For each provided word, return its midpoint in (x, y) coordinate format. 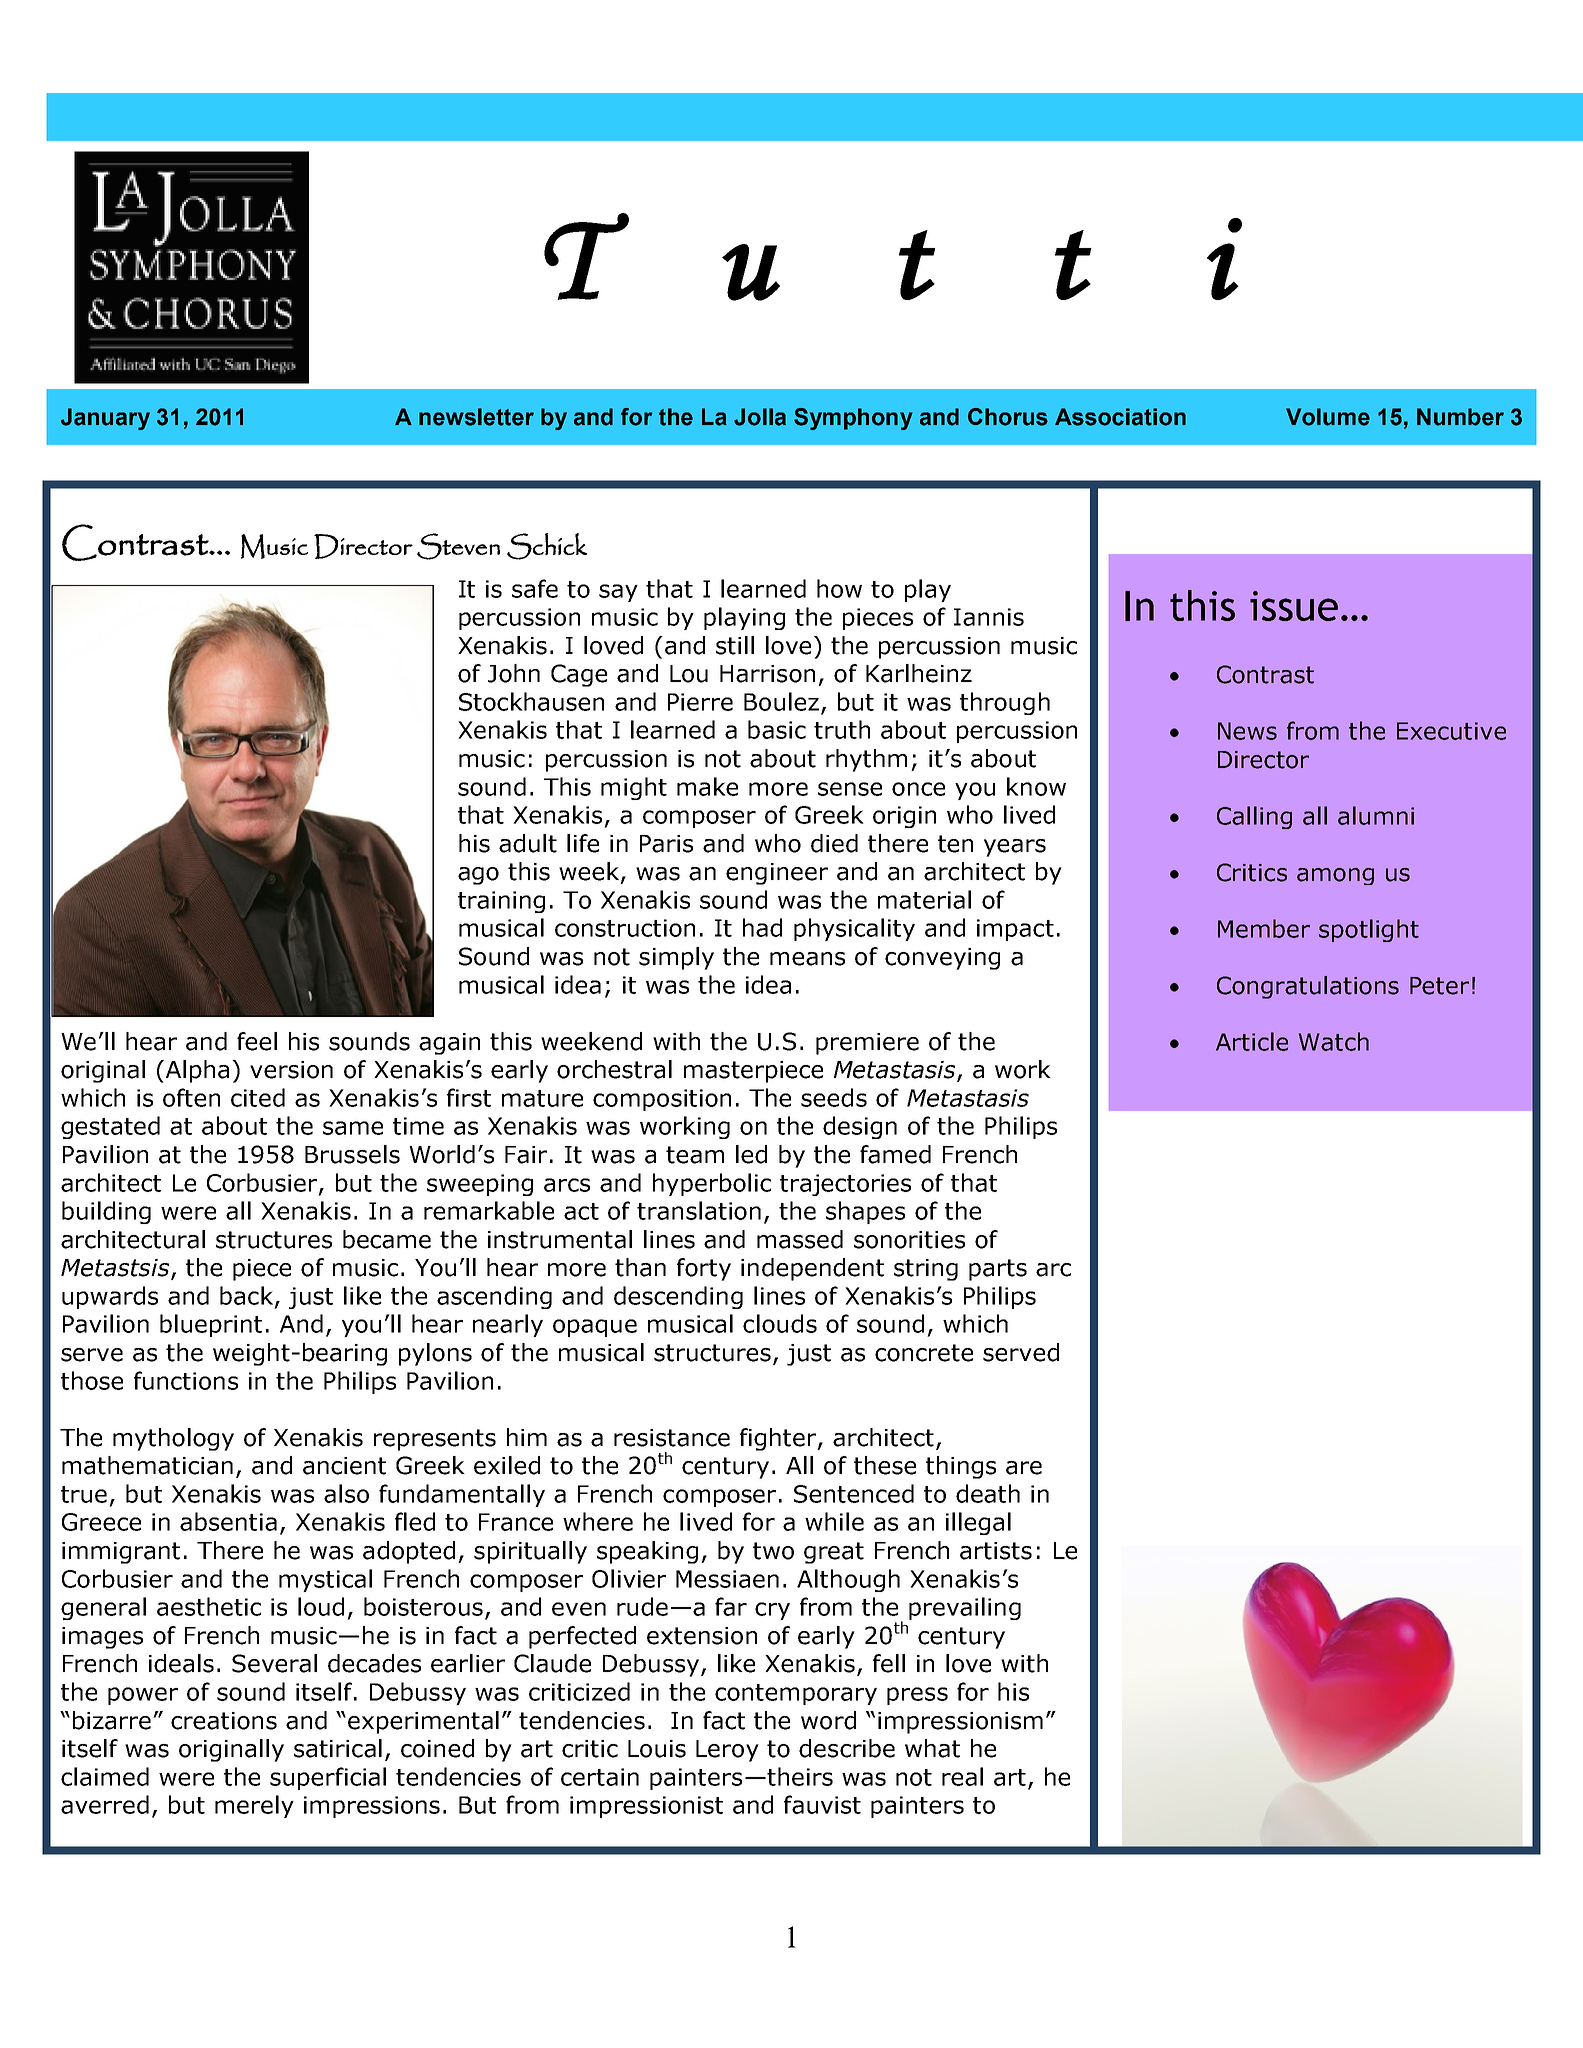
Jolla (760, 417)
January (105, 419)
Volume (1328, 417)
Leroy (727, 1751)
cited (258, 1097)
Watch (1334, 1041)
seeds (834, 1097)
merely (254, 1806)
